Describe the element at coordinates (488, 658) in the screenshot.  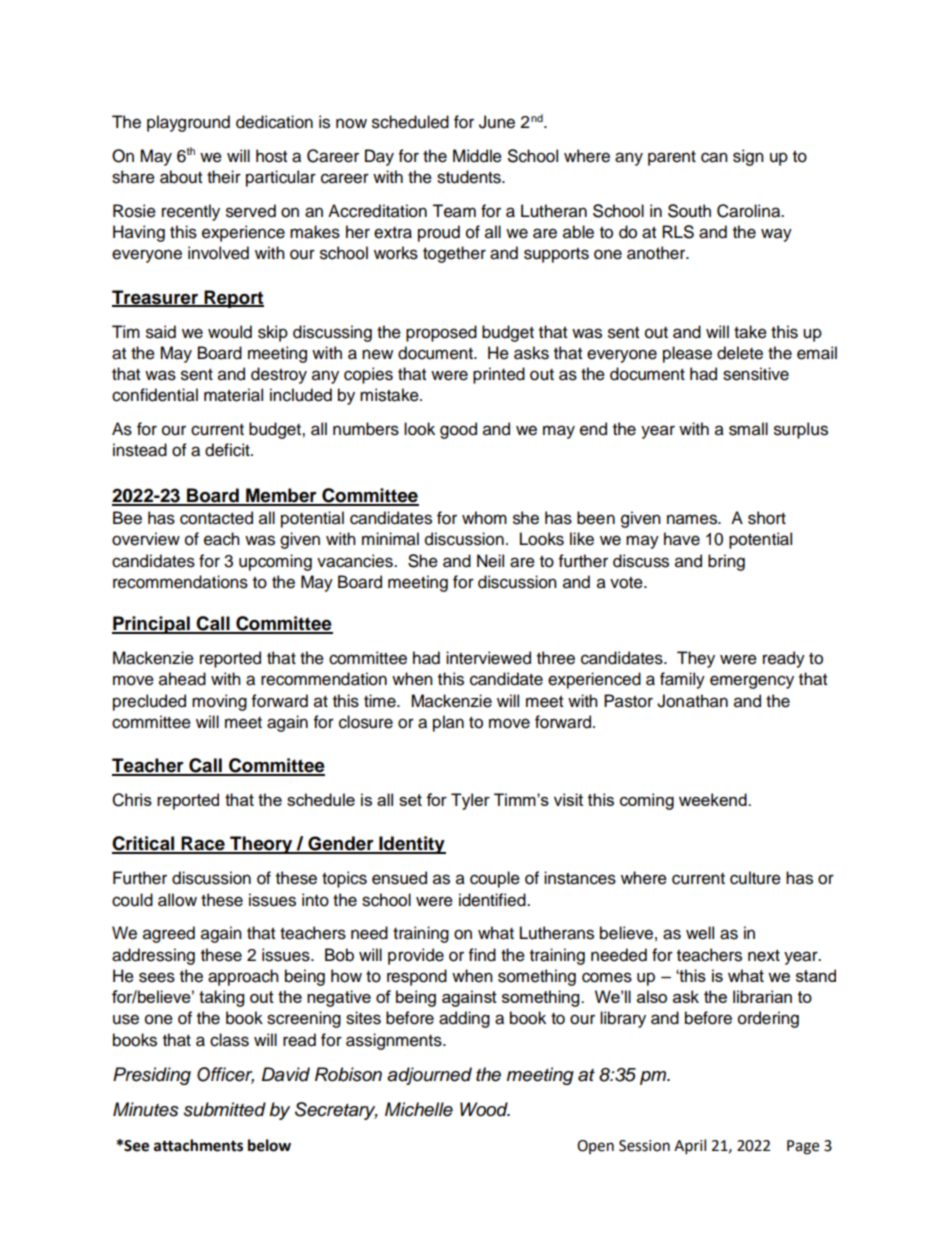
I see `interviewed` at that location.
